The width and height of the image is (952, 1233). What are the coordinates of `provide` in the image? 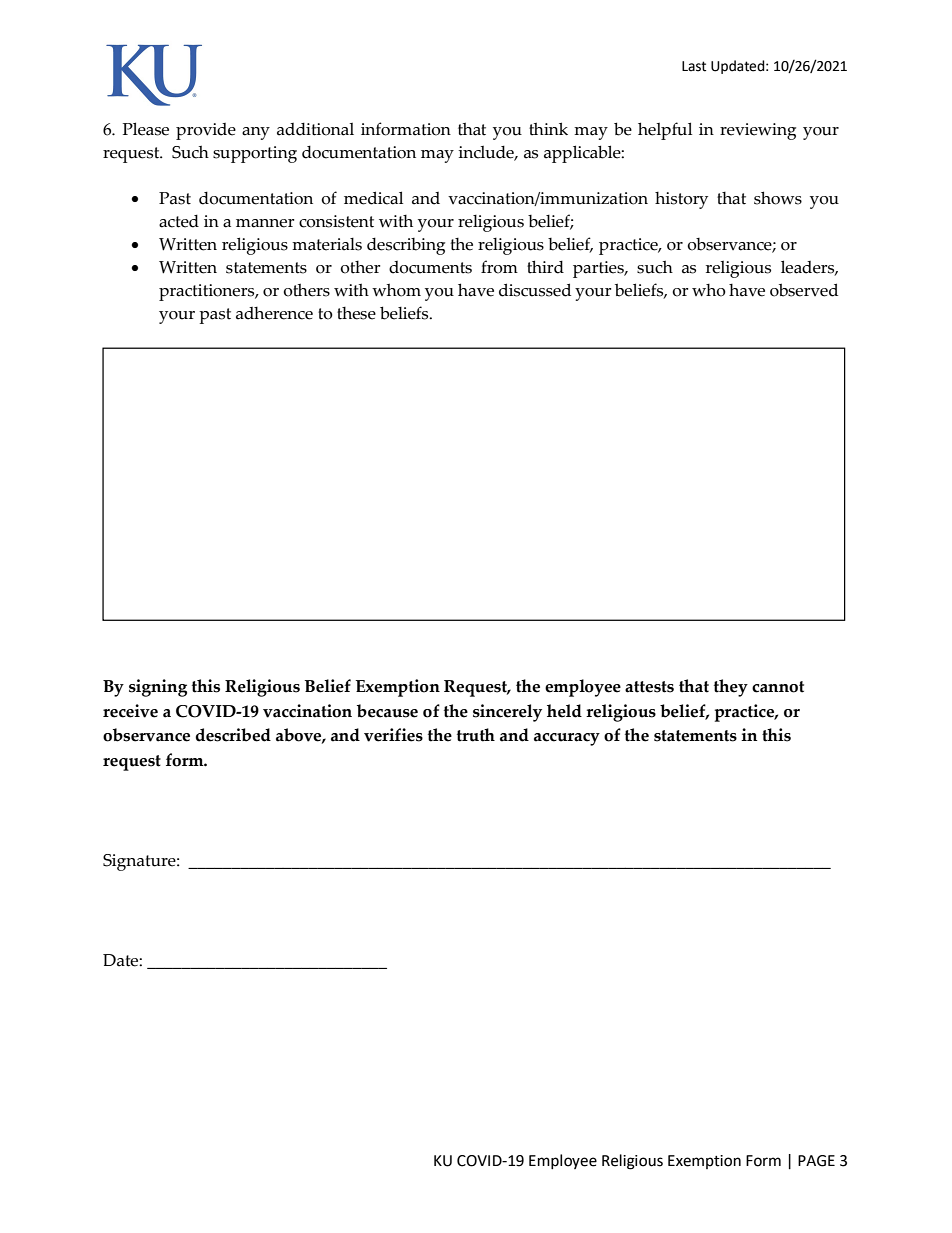 It's located at (206, 131).
